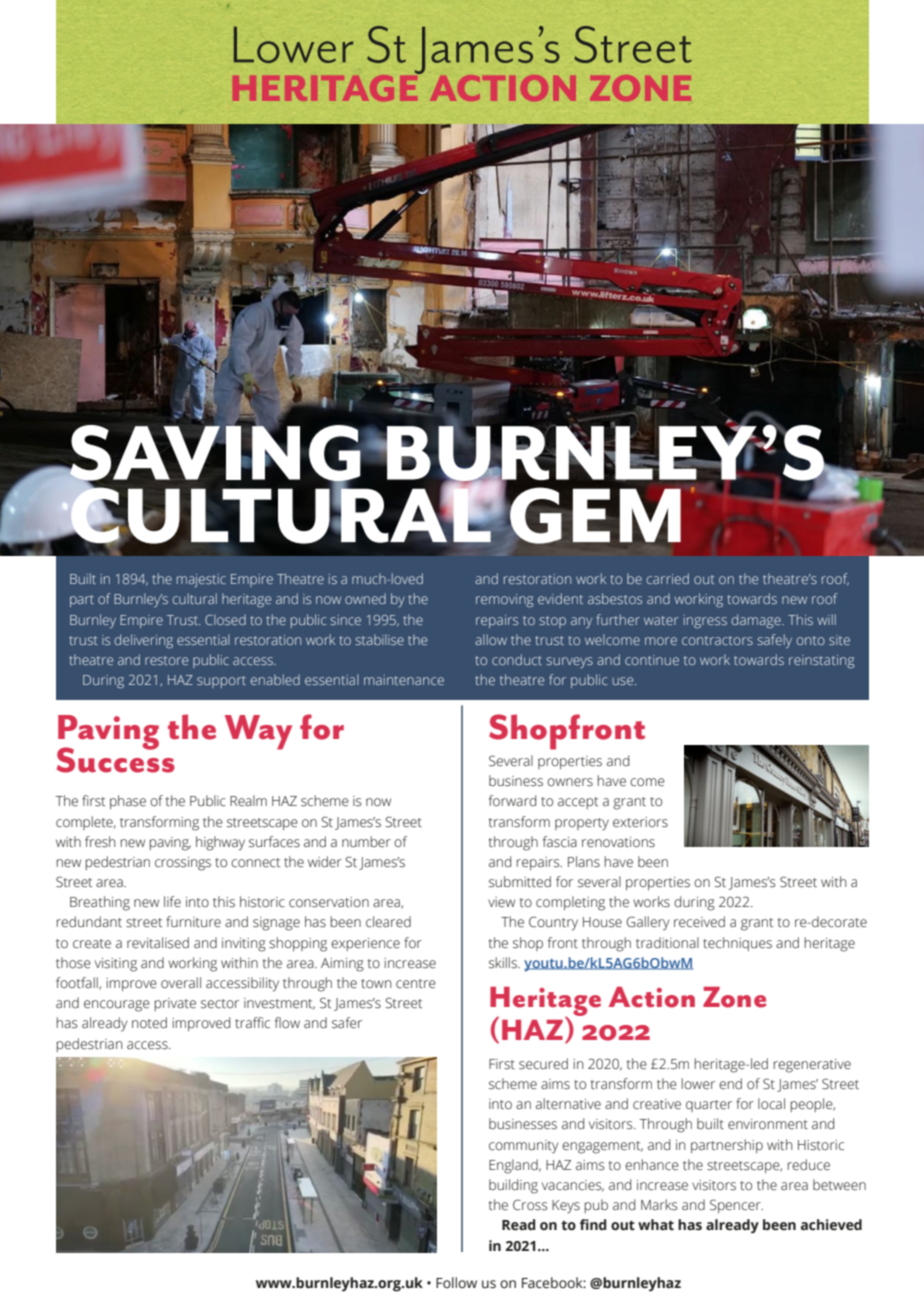  I want to click on majestic, so click(201, 580).
